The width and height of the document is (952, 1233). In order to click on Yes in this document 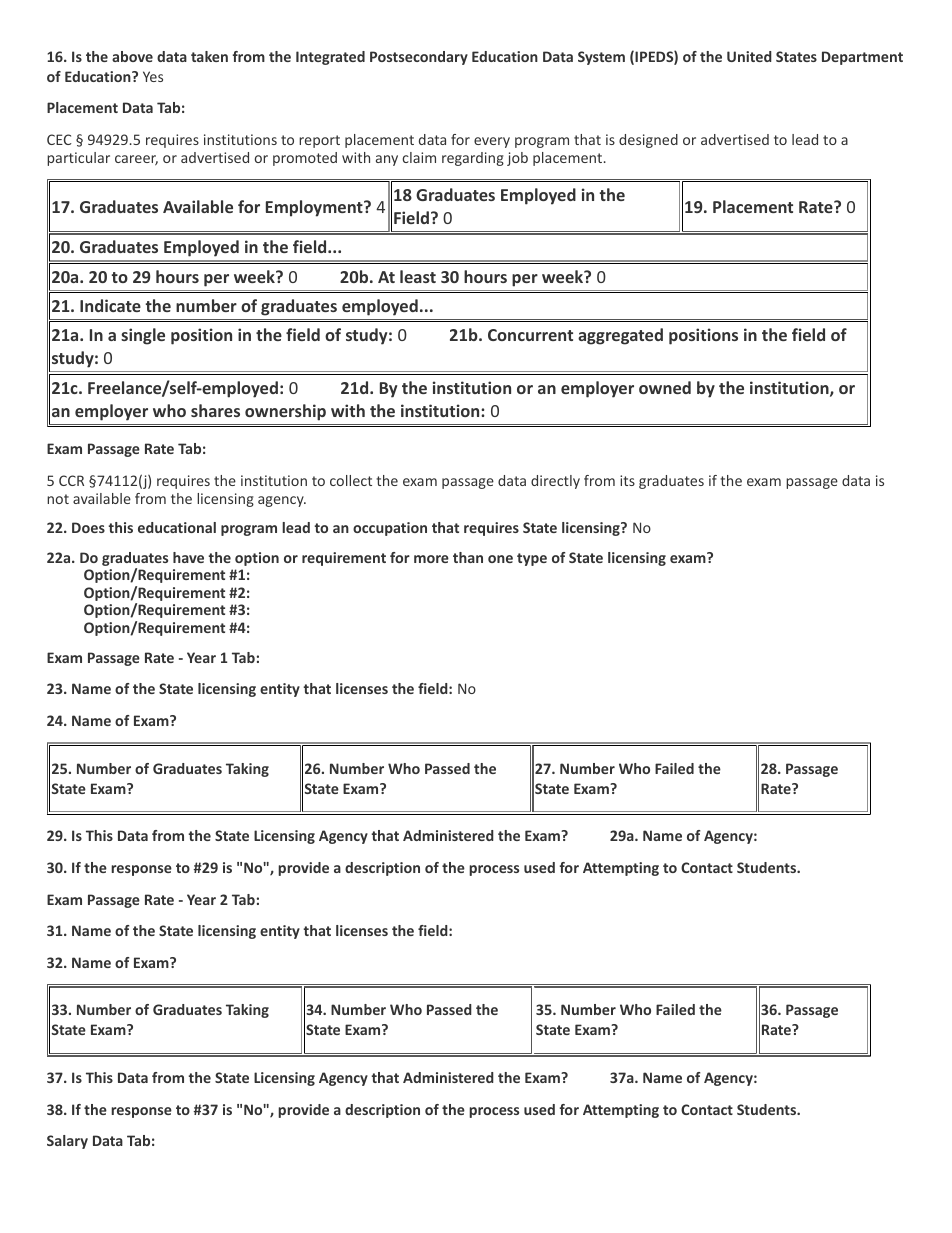, I will do `click(153, 76)`.
